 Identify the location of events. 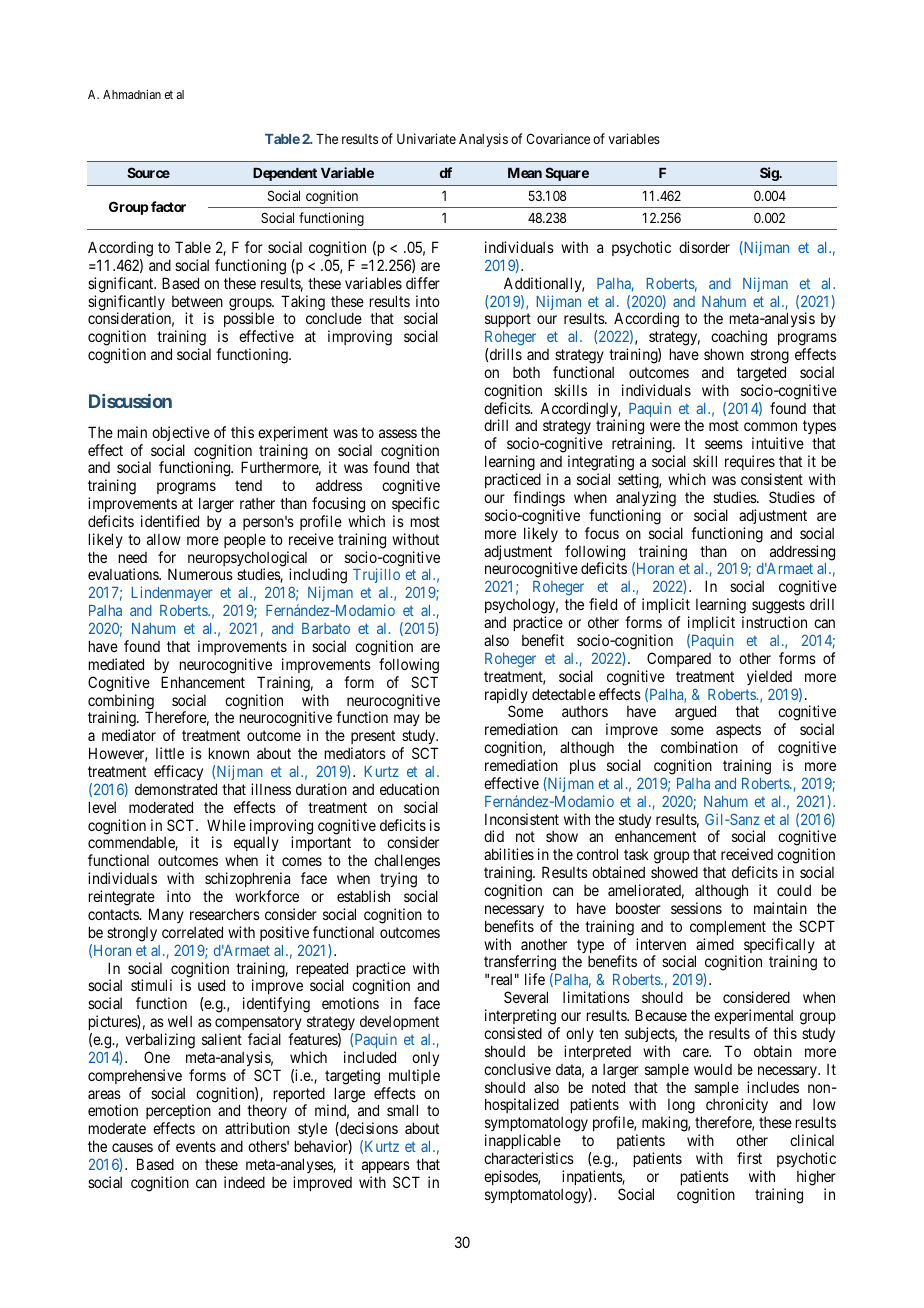
(196, 1146).
